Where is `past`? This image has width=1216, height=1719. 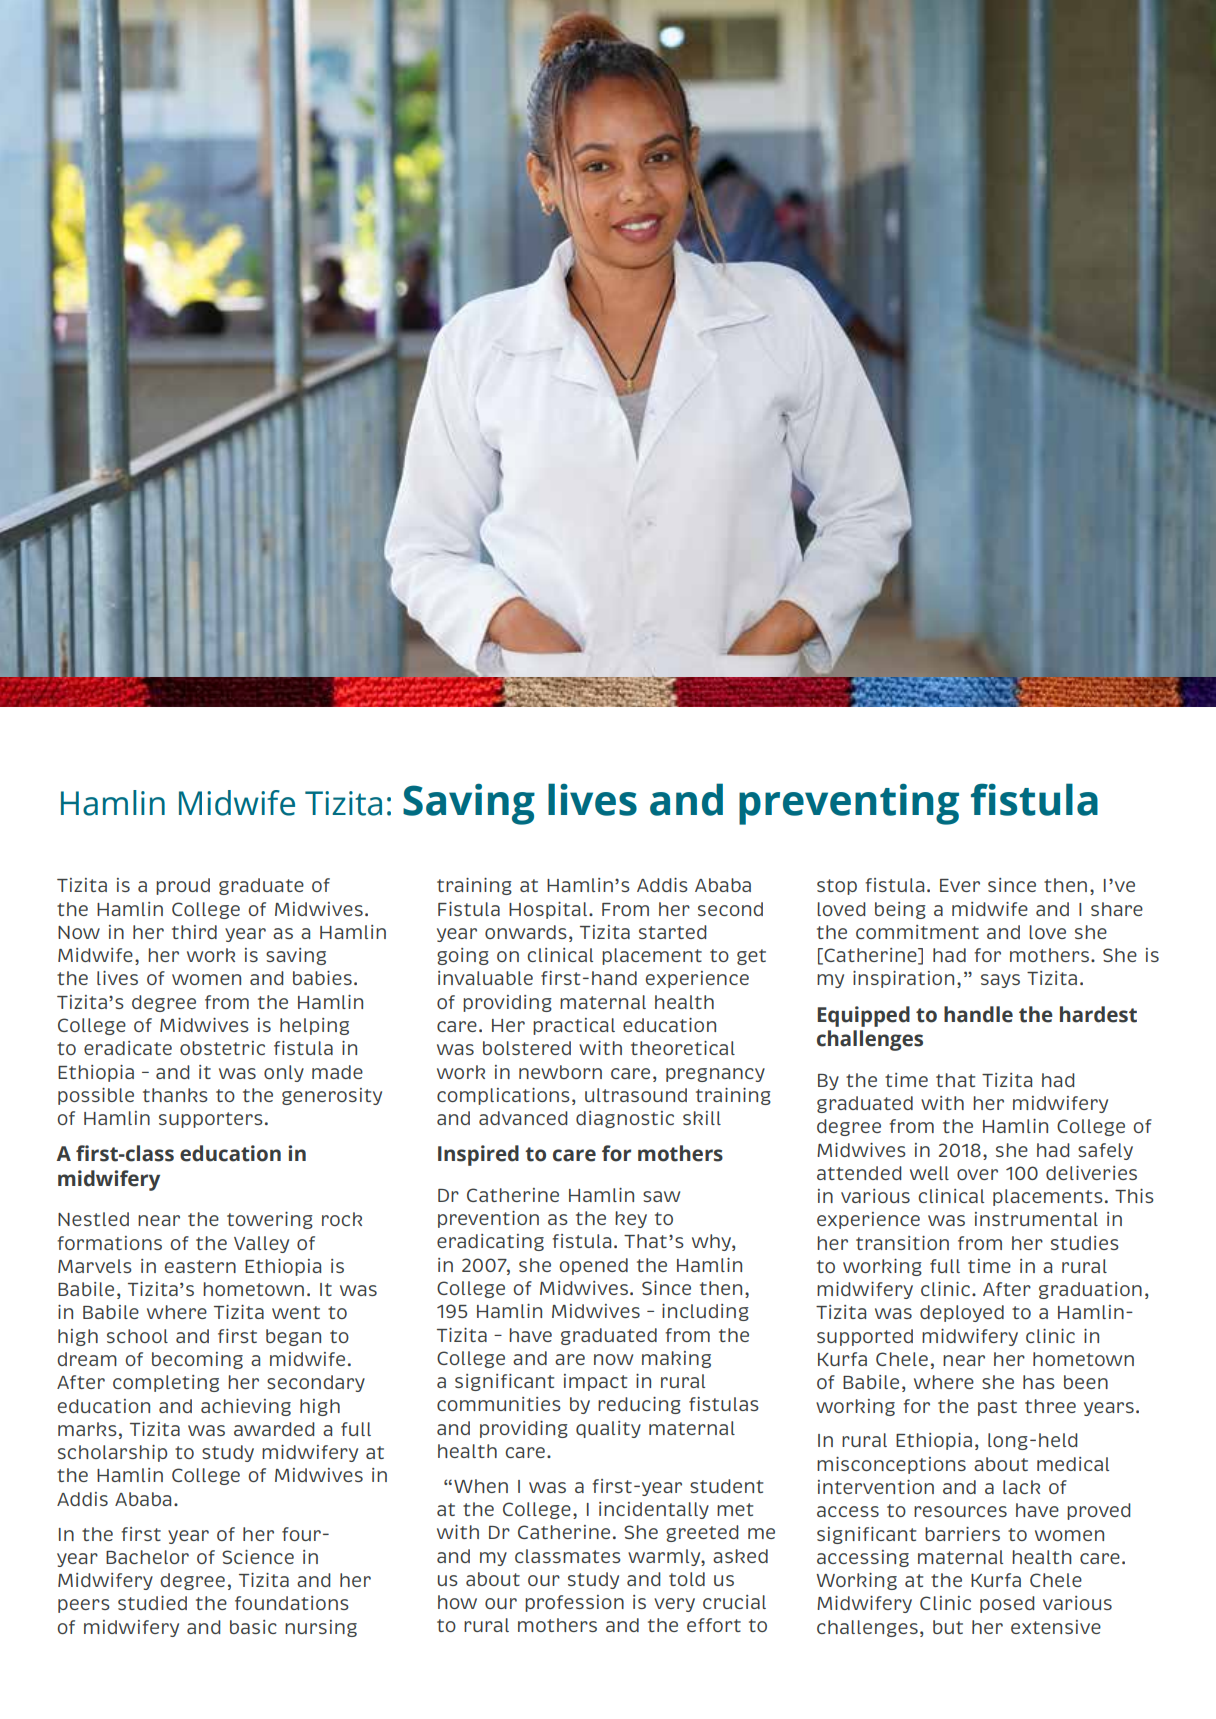 past is located at coordinates (997, 1408).
